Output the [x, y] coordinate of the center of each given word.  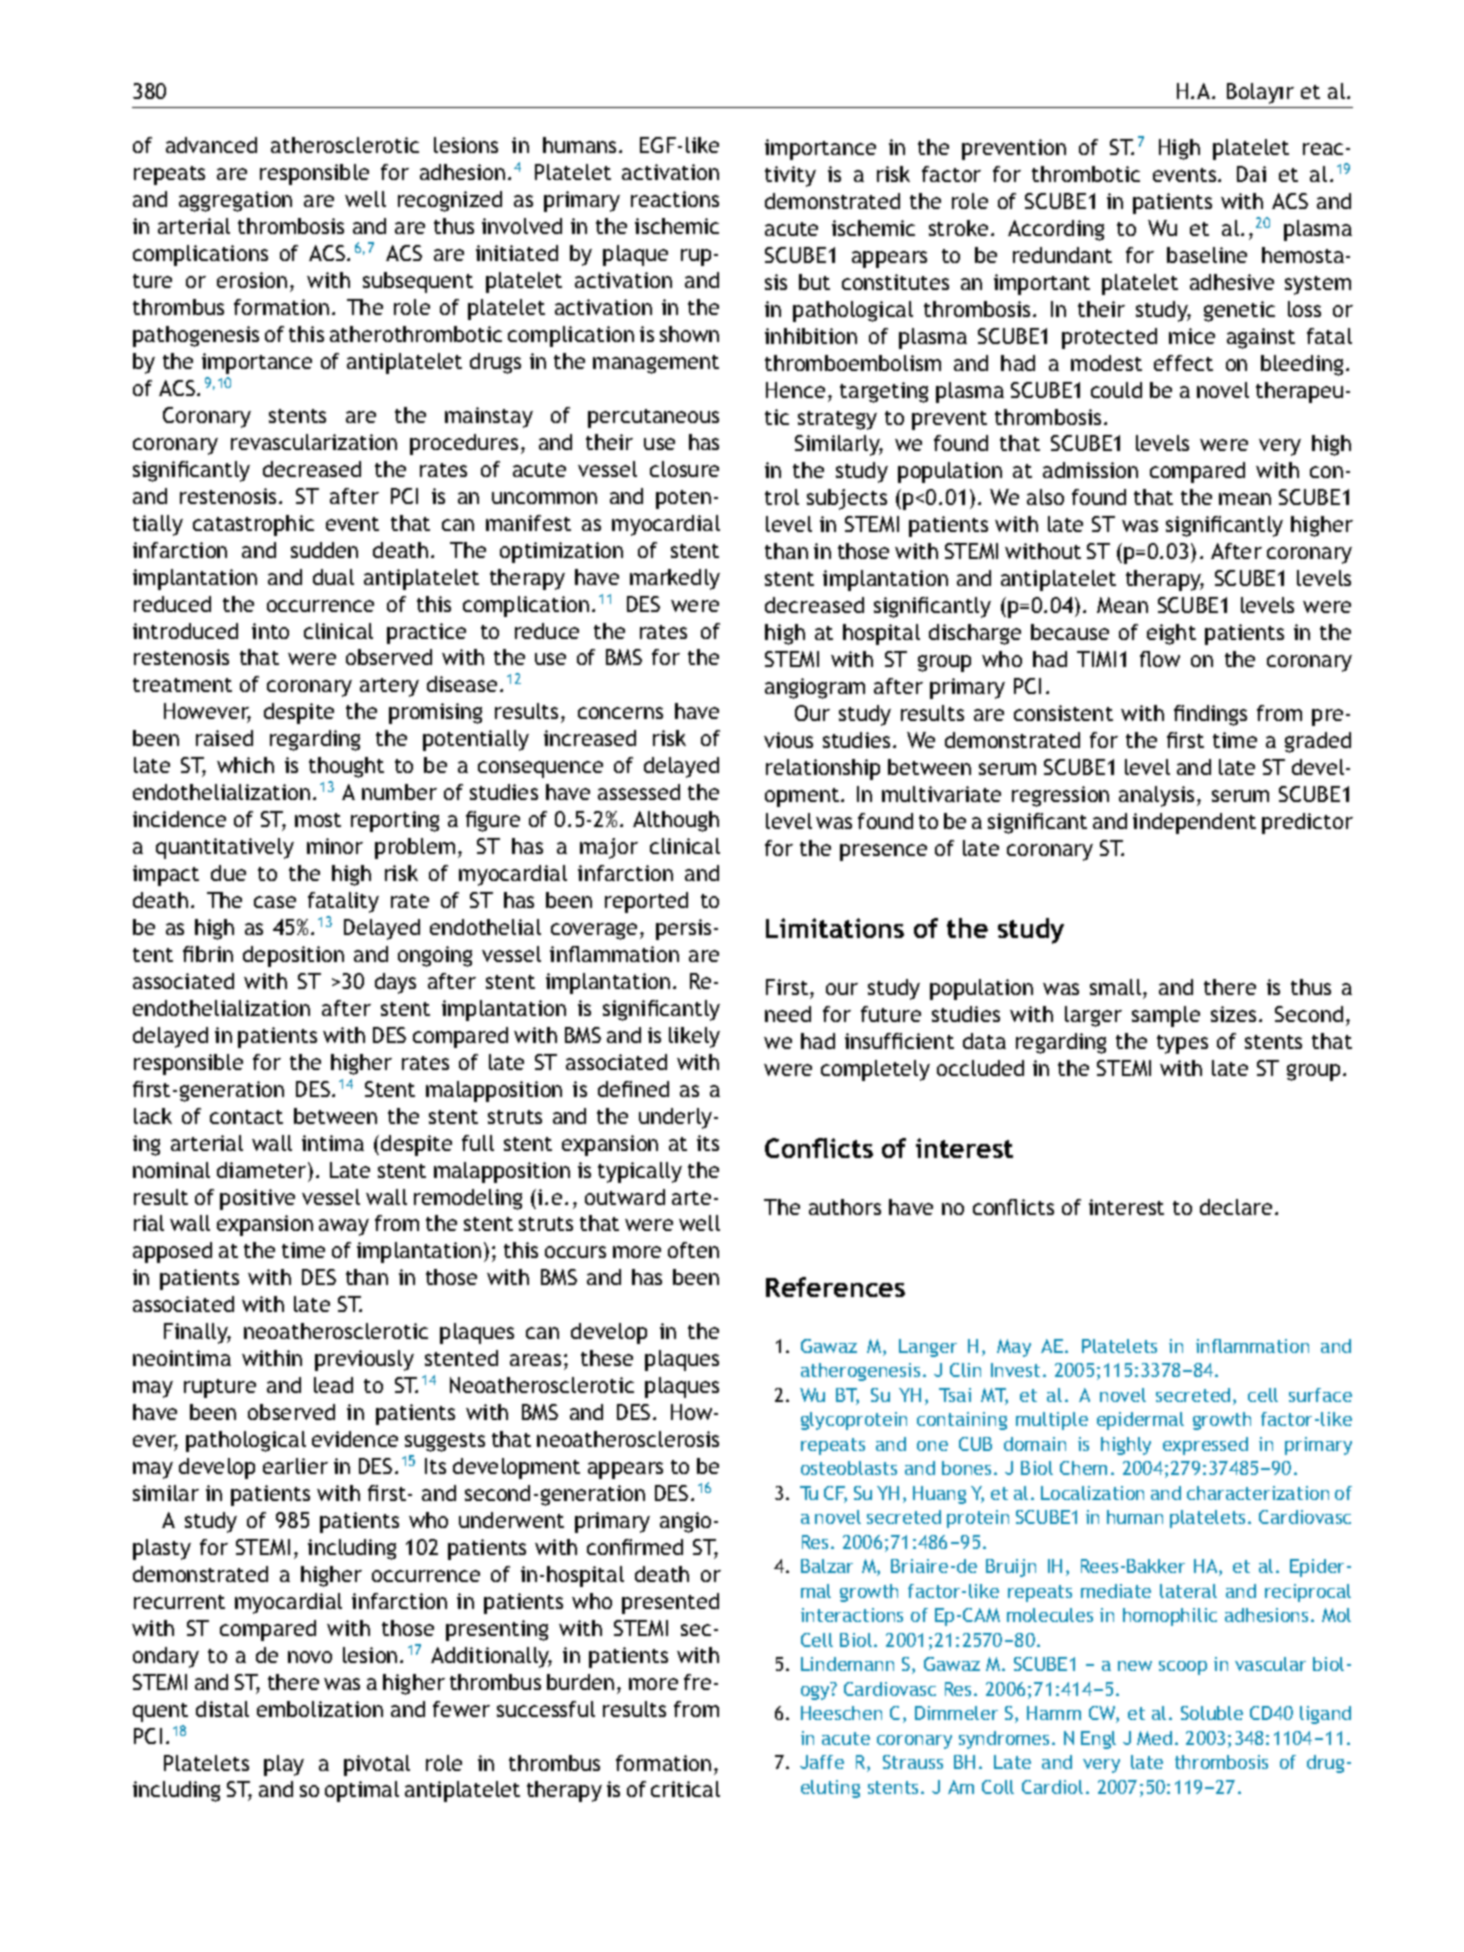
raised [224, 738]
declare [1236, 1207]
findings [1210, 715]
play [284, 1765]
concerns [620, 713]
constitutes [895, 282]
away [344, 1227]
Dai [1251, 174]
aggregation [235, 201]
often [693, 1250]
